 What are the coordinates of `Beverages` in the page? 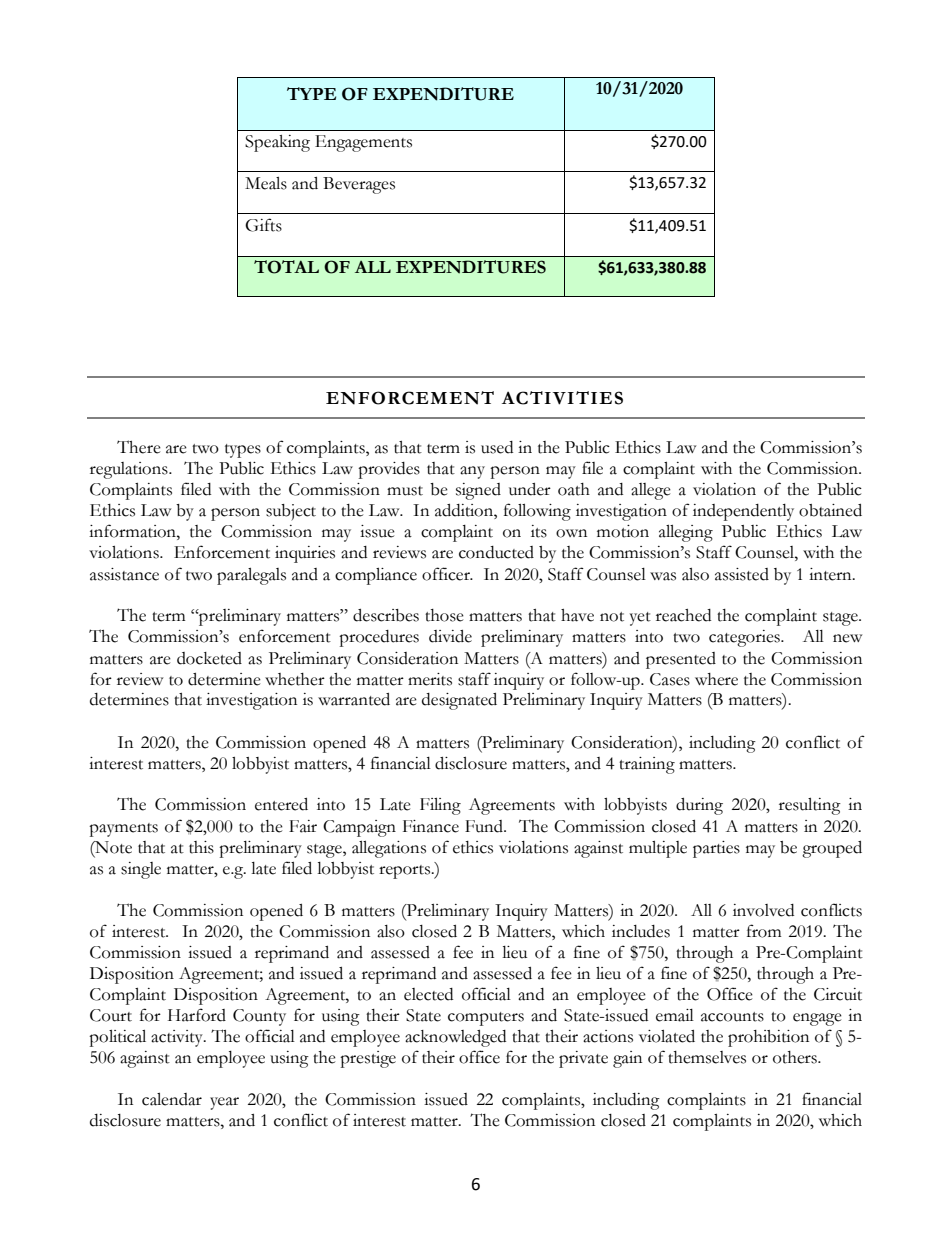 It's located at (359, 185).
